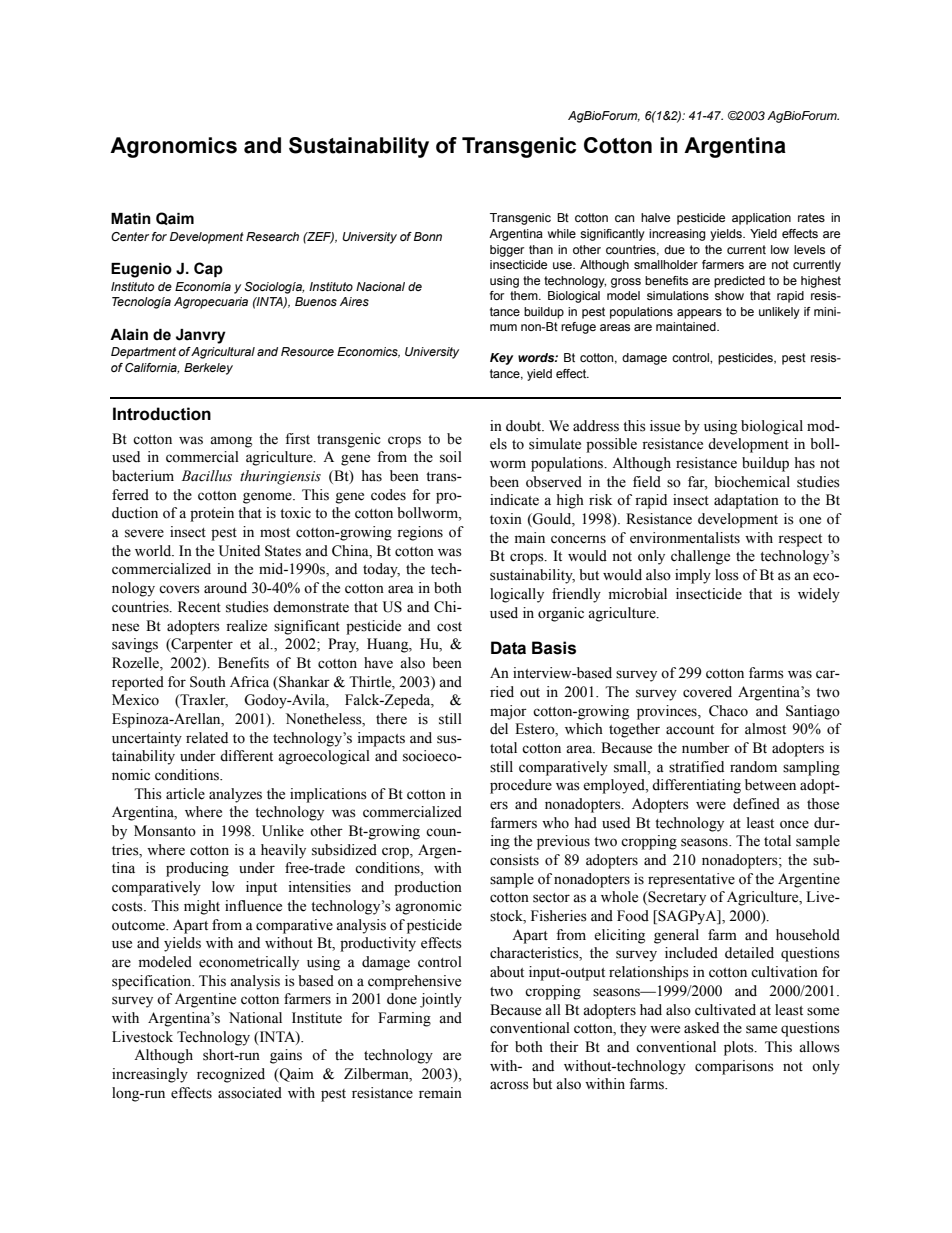  I want to click on comparisons, so click(734, 1067).
